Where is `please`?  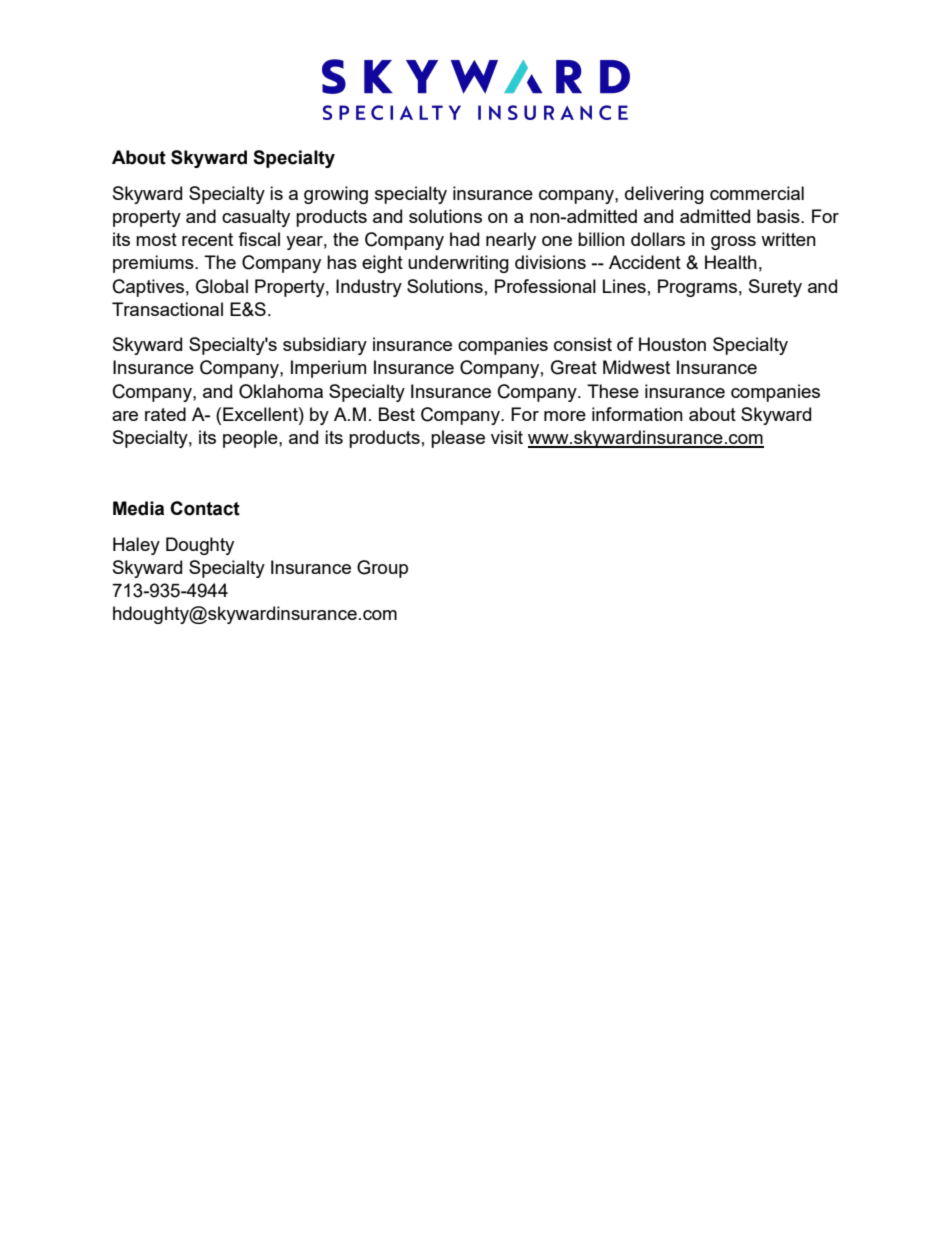 please is located at coordinates (458, 439).
